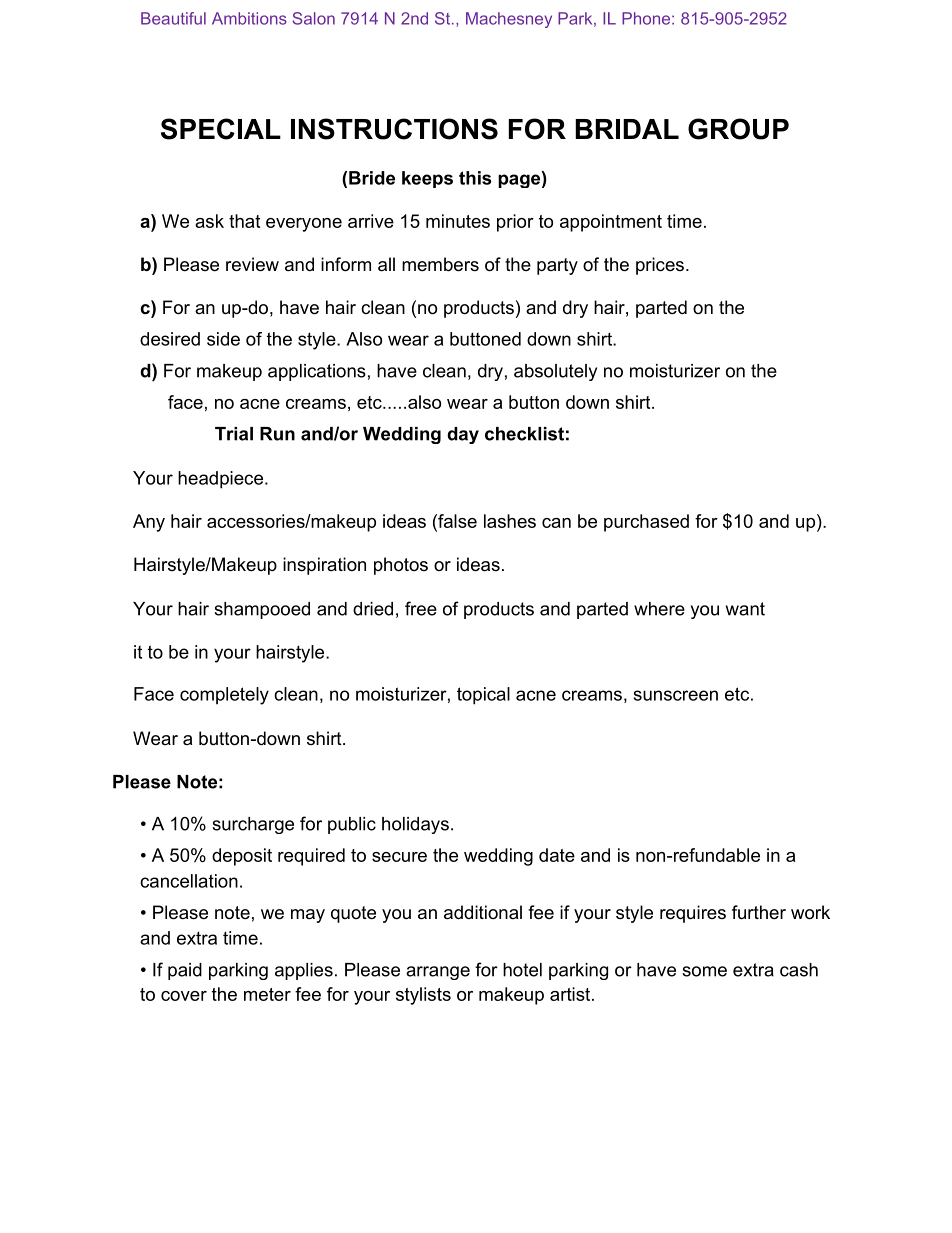 The image size is (952, 1233). Describe the element at coordinates (646, 523) in the page. I see `purchased` at that location.
